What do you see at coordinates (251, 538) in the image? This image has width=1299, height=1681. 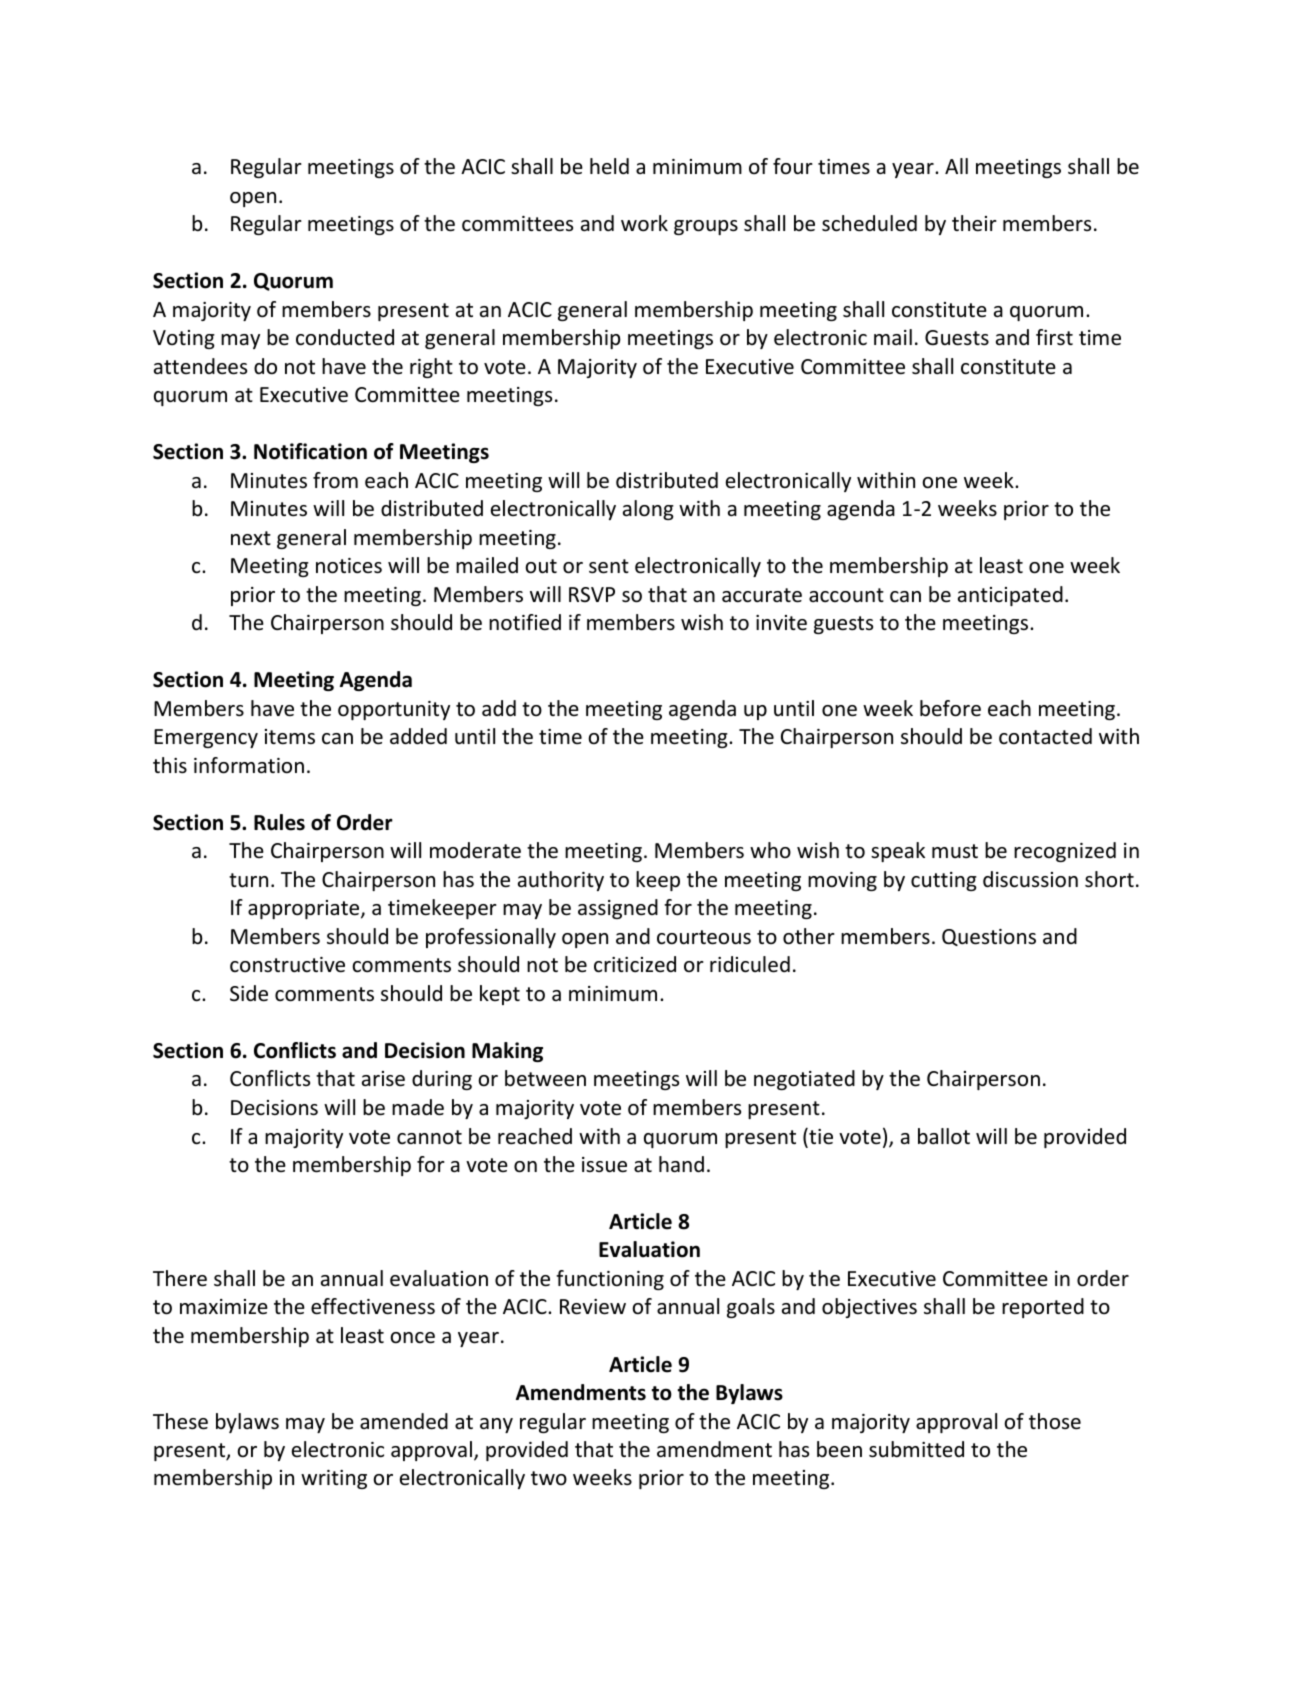 I see `next` at bounding box center [251, 538].
